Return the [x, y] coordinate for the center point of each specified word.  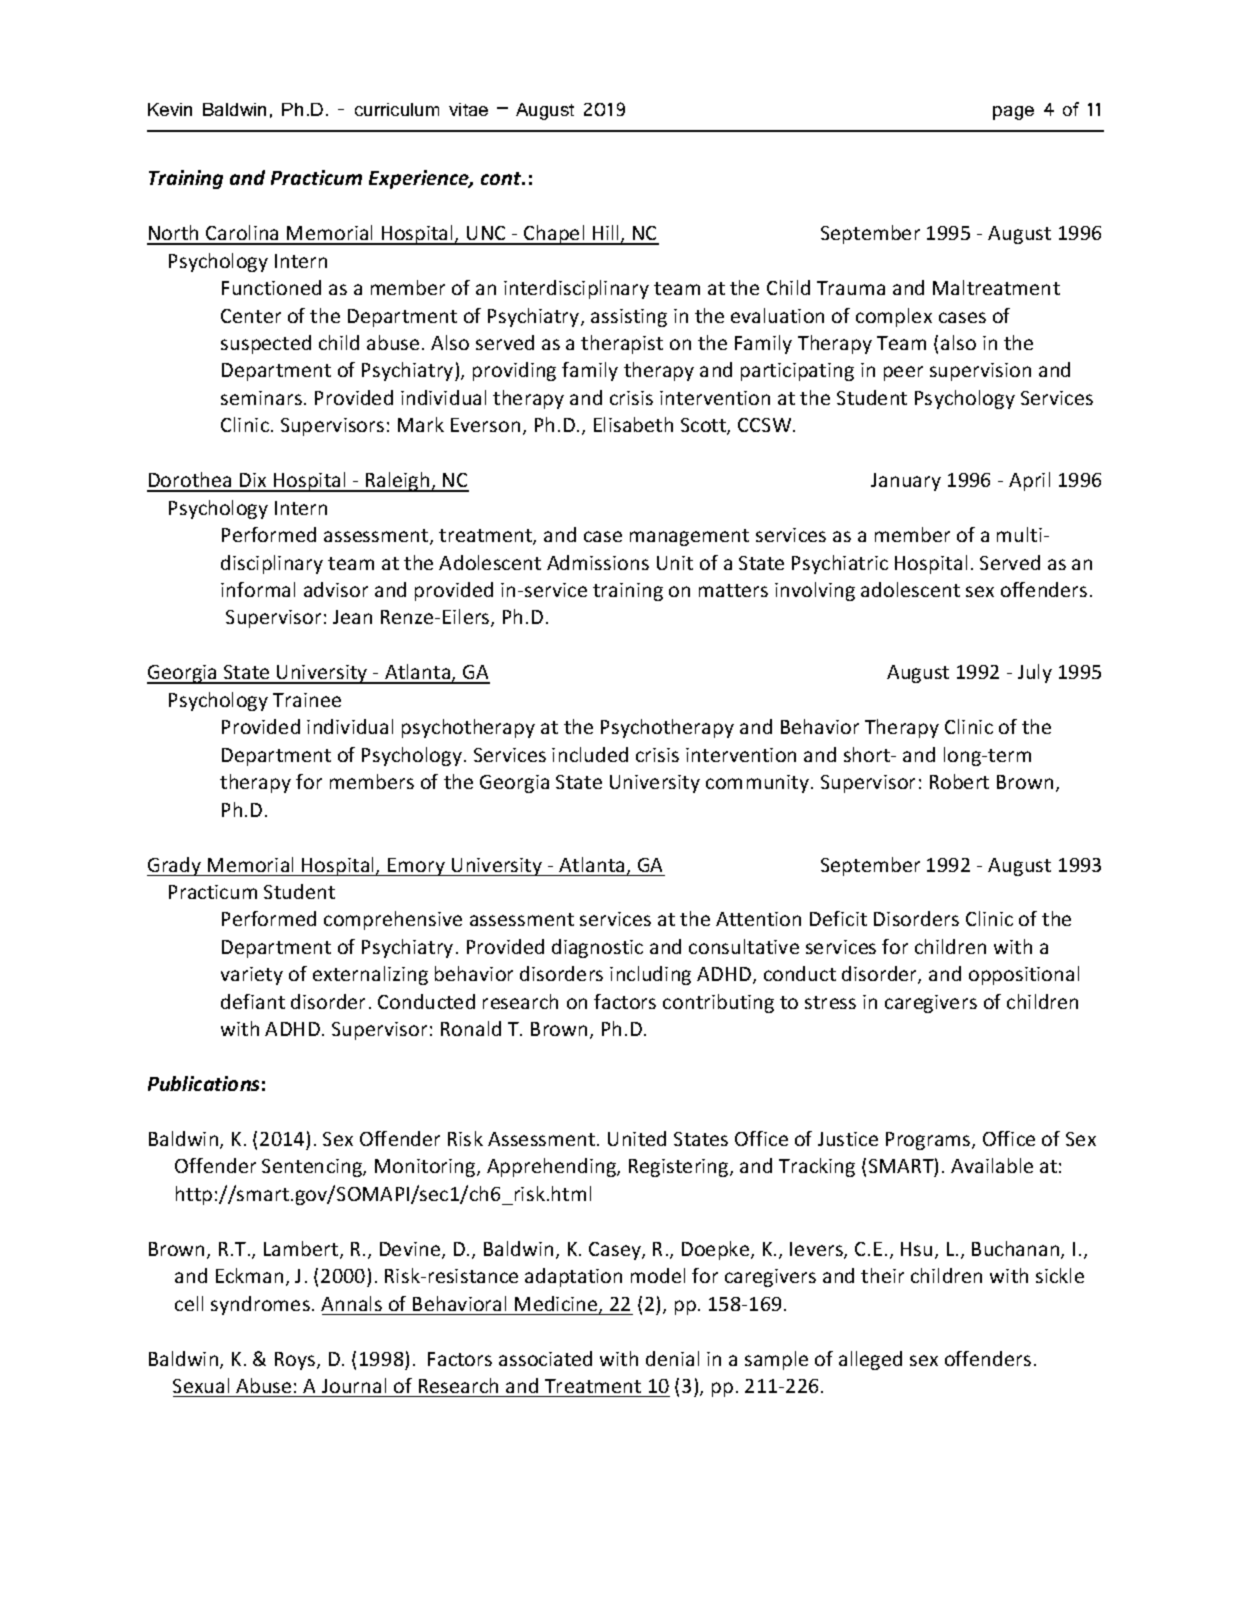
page [1013, 113]
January [906, 482]
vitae [468, 109]
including [650, 975]
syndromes [260, 1305]
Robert [959, 781]
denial [672, 1358]
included [590, 754]
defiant [253, 1001]
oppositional [1024, 975]
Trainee [307, 700]
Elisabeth [633, 424]
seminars [261, 398]
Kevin [170, 109]
